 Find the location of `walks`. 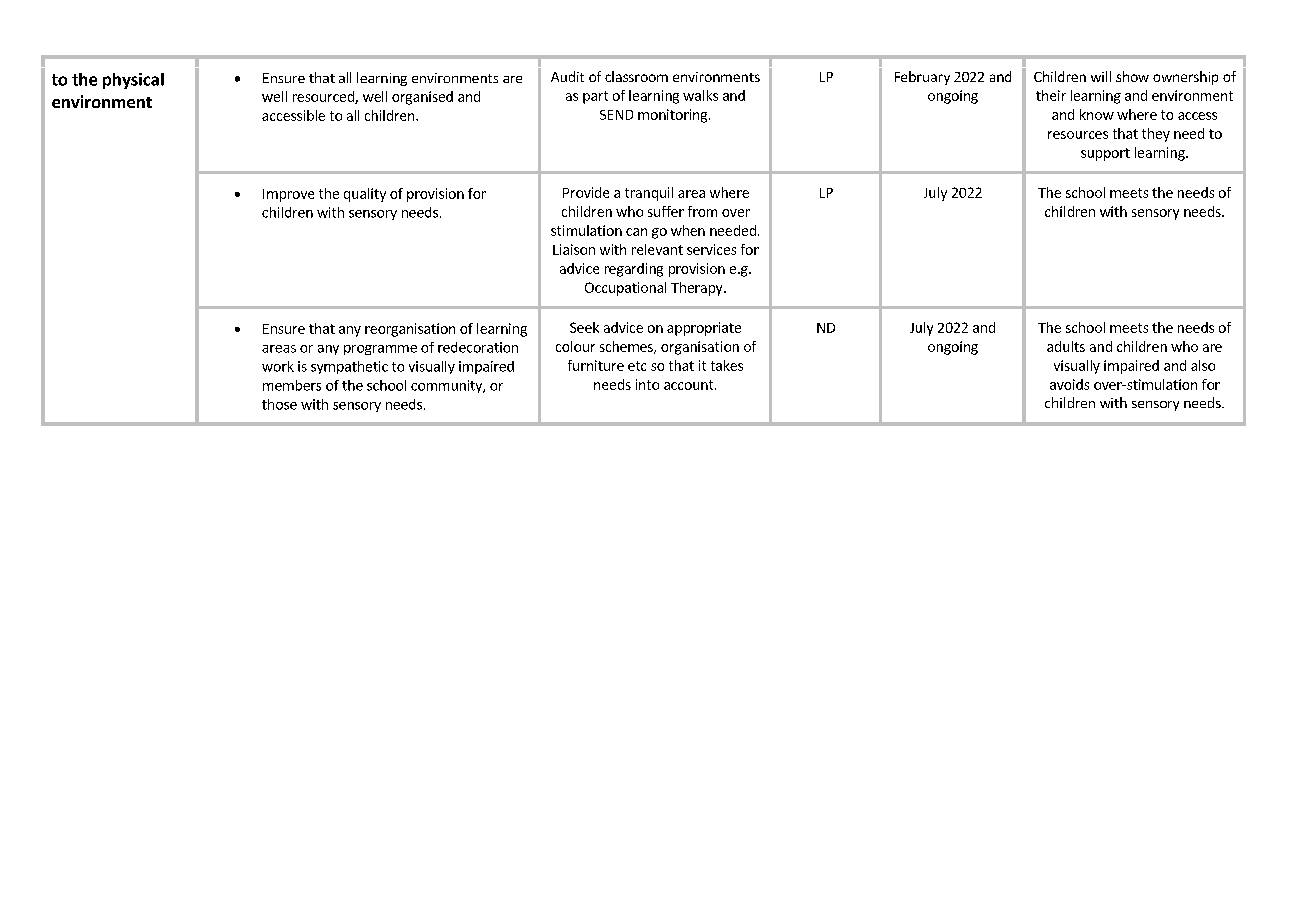

walks is located at coordinates (700, 95).
